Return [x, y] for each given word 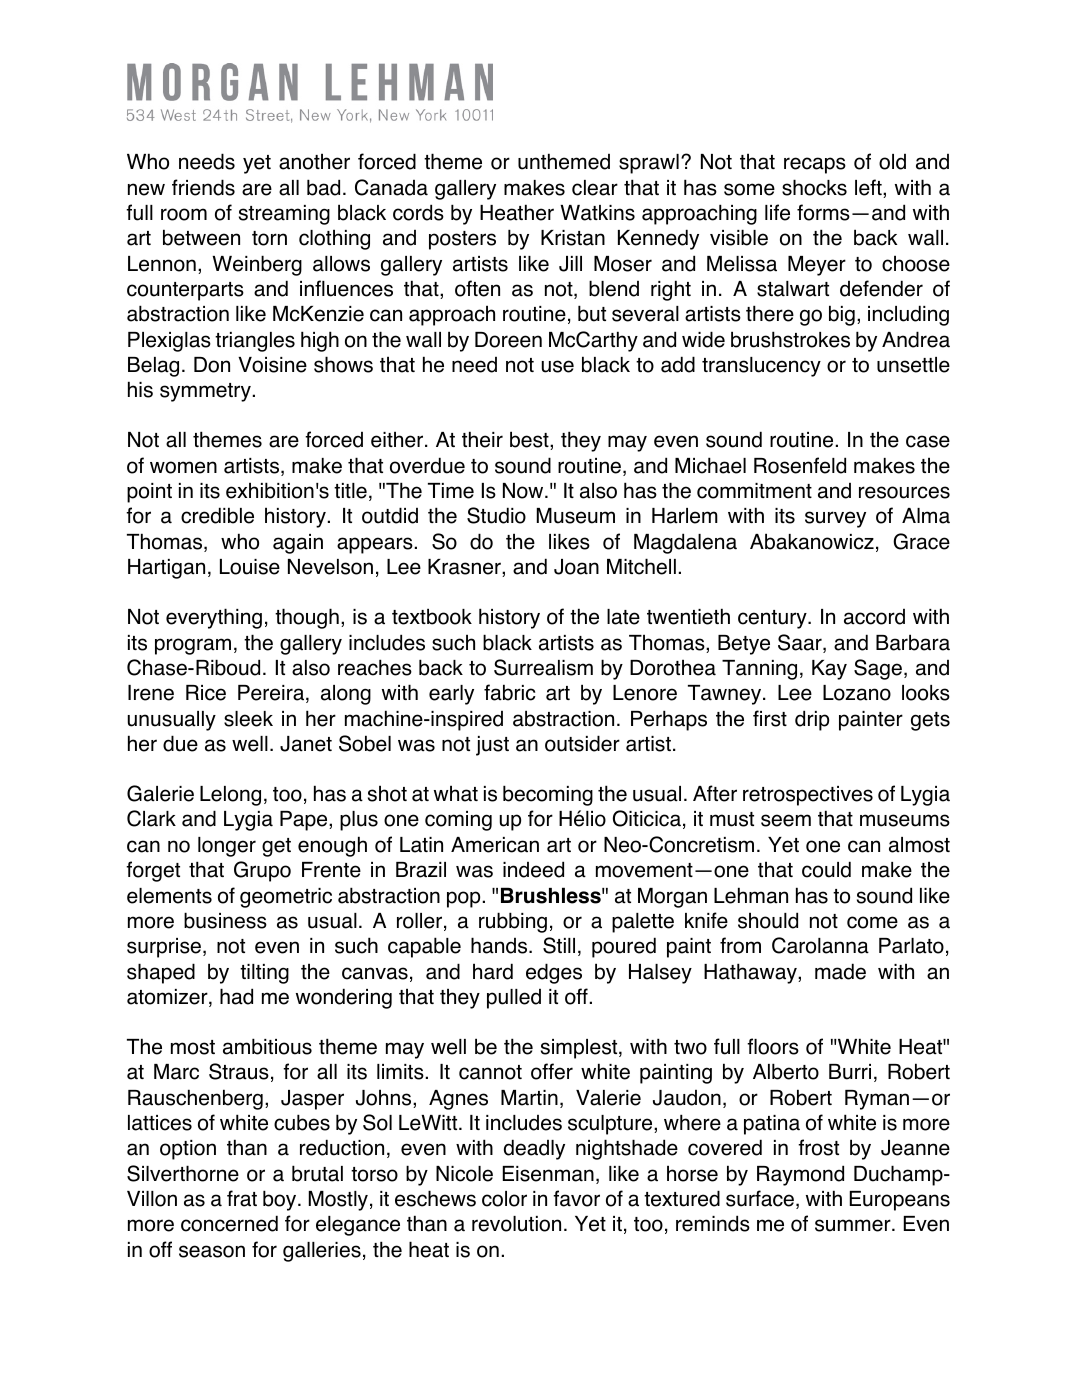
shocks [814, 187]
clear [595, 188]
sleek [248, 719]
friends [203, 187]
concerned [229, 1223]
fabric [510, 692]
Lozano [857, 693]
